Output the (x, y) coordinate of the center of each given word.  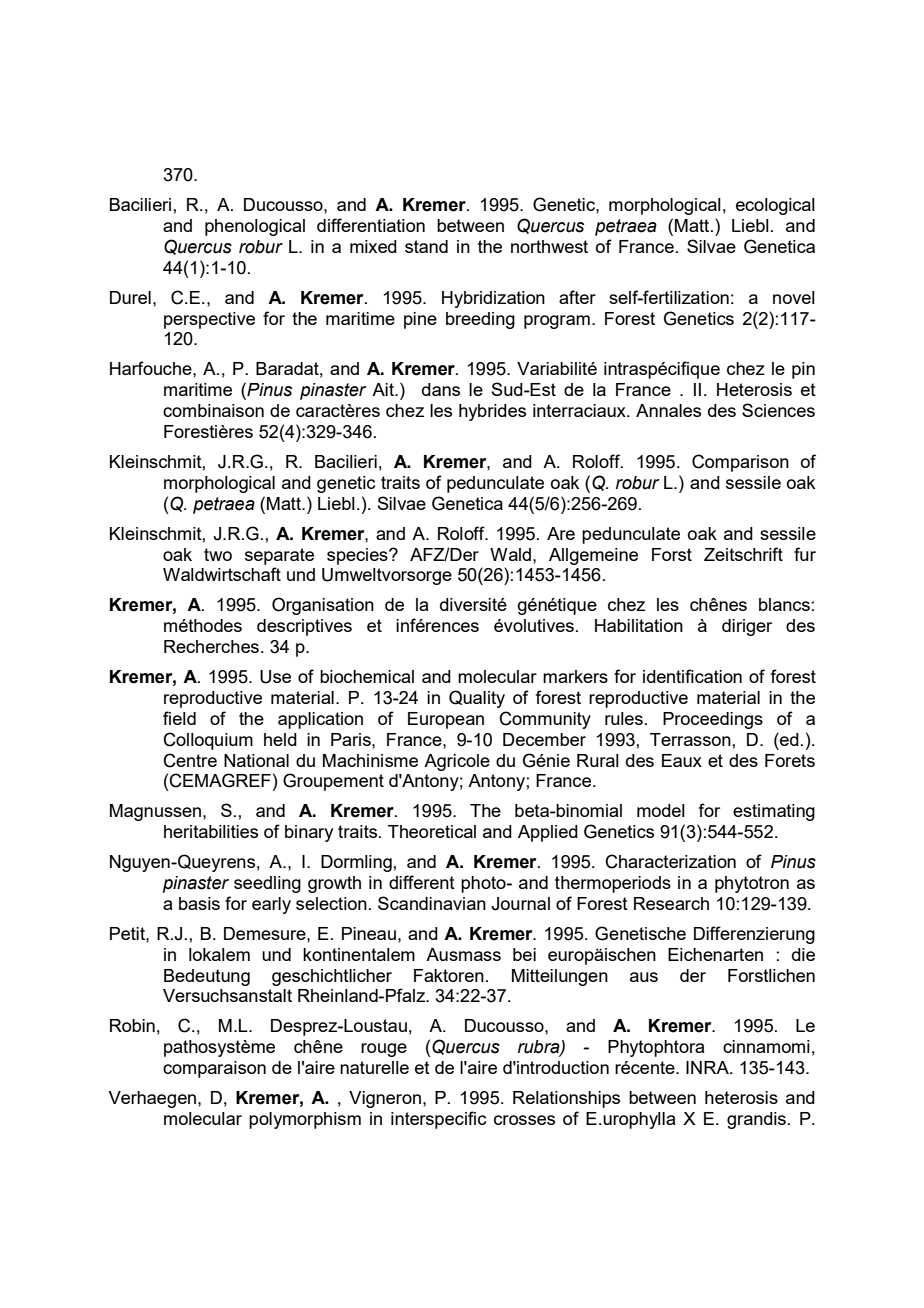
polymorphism (305, 1120)
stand (426, 246)
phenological (255, 227)
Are (561, 533)
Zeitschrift (743, 554)
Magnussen (157, 812)
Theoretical (432, 831)
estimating (774, 812)
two (218, 554)
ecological (775, 206)
